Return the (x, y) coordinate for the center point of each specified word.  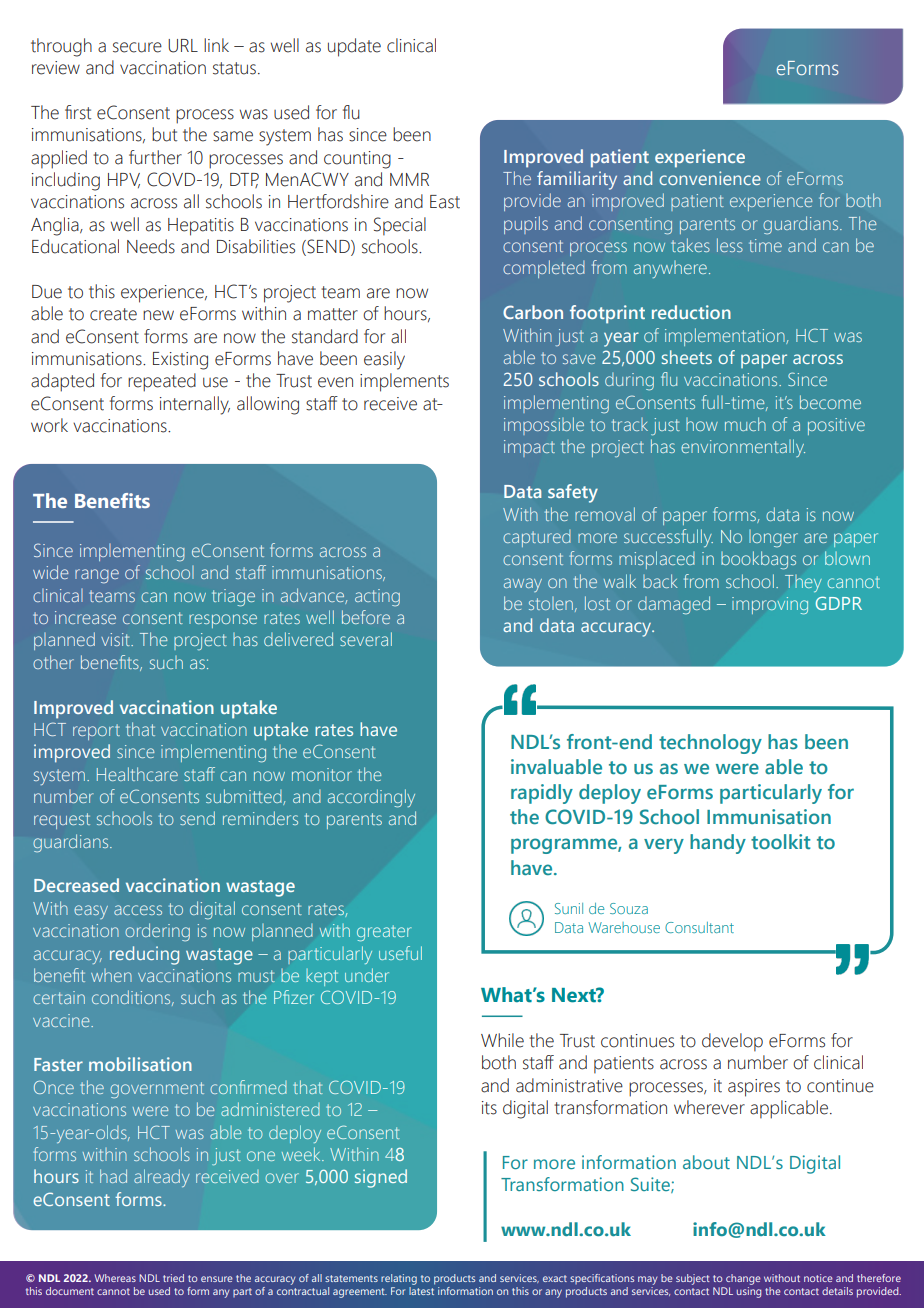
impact (529, 448)
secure (137, 47)
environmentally (743, 448)
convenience (710, 178)
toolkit (780, 842)
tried (173, 1278)
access (138, 910)
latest (422, 1289)
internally (195, 405)
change (743, 1279)
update (354, 47)
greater (384, 933)
